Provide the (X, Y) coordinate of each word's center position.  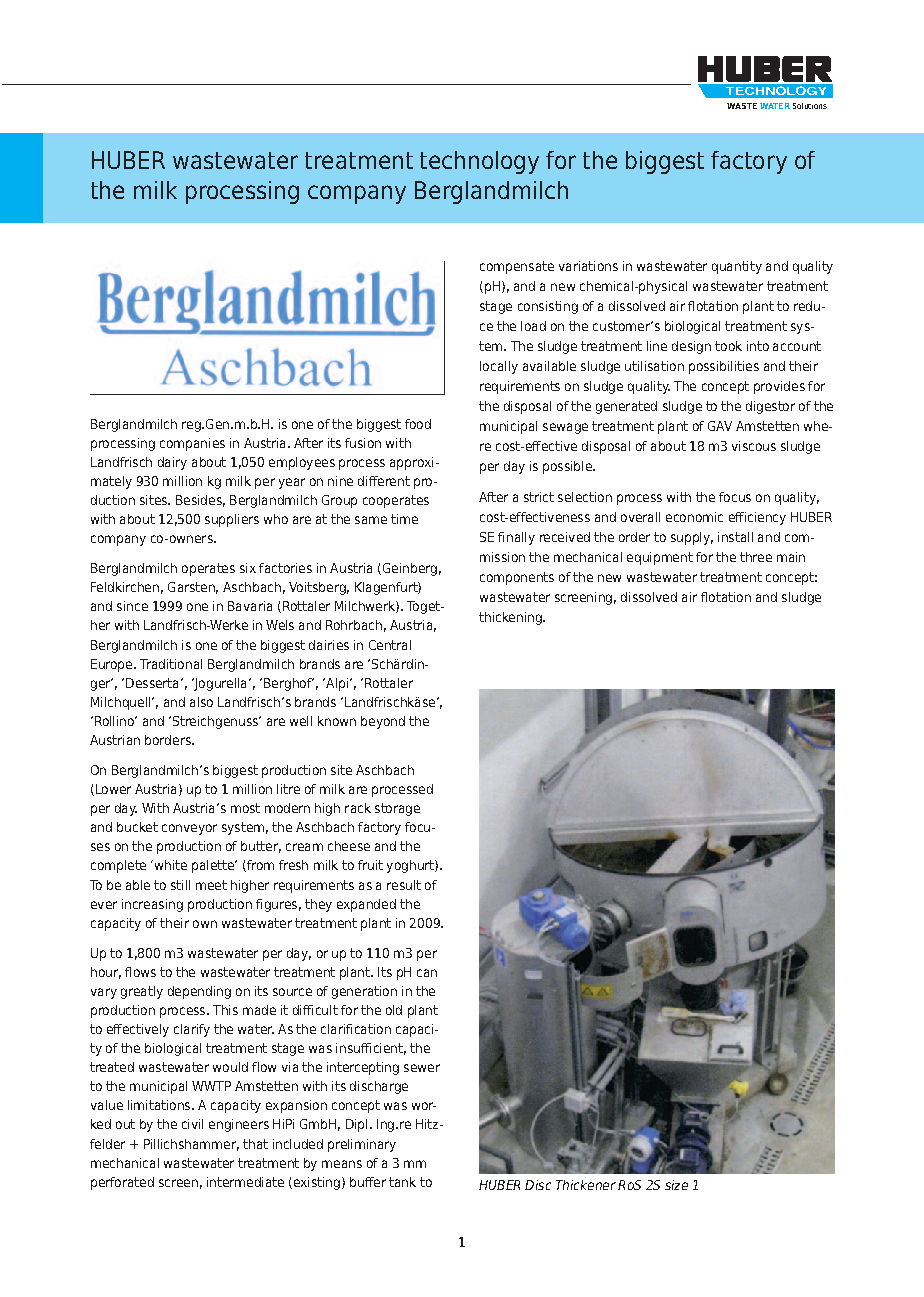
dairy (172, 463)
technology (479, 162)
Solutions (810, 106)
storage (397, 809)
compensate (517, 267)
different (384, 481)
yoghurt (411, 866)
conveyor (189, 829)
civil (192, 1124)
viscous (754, 446)
